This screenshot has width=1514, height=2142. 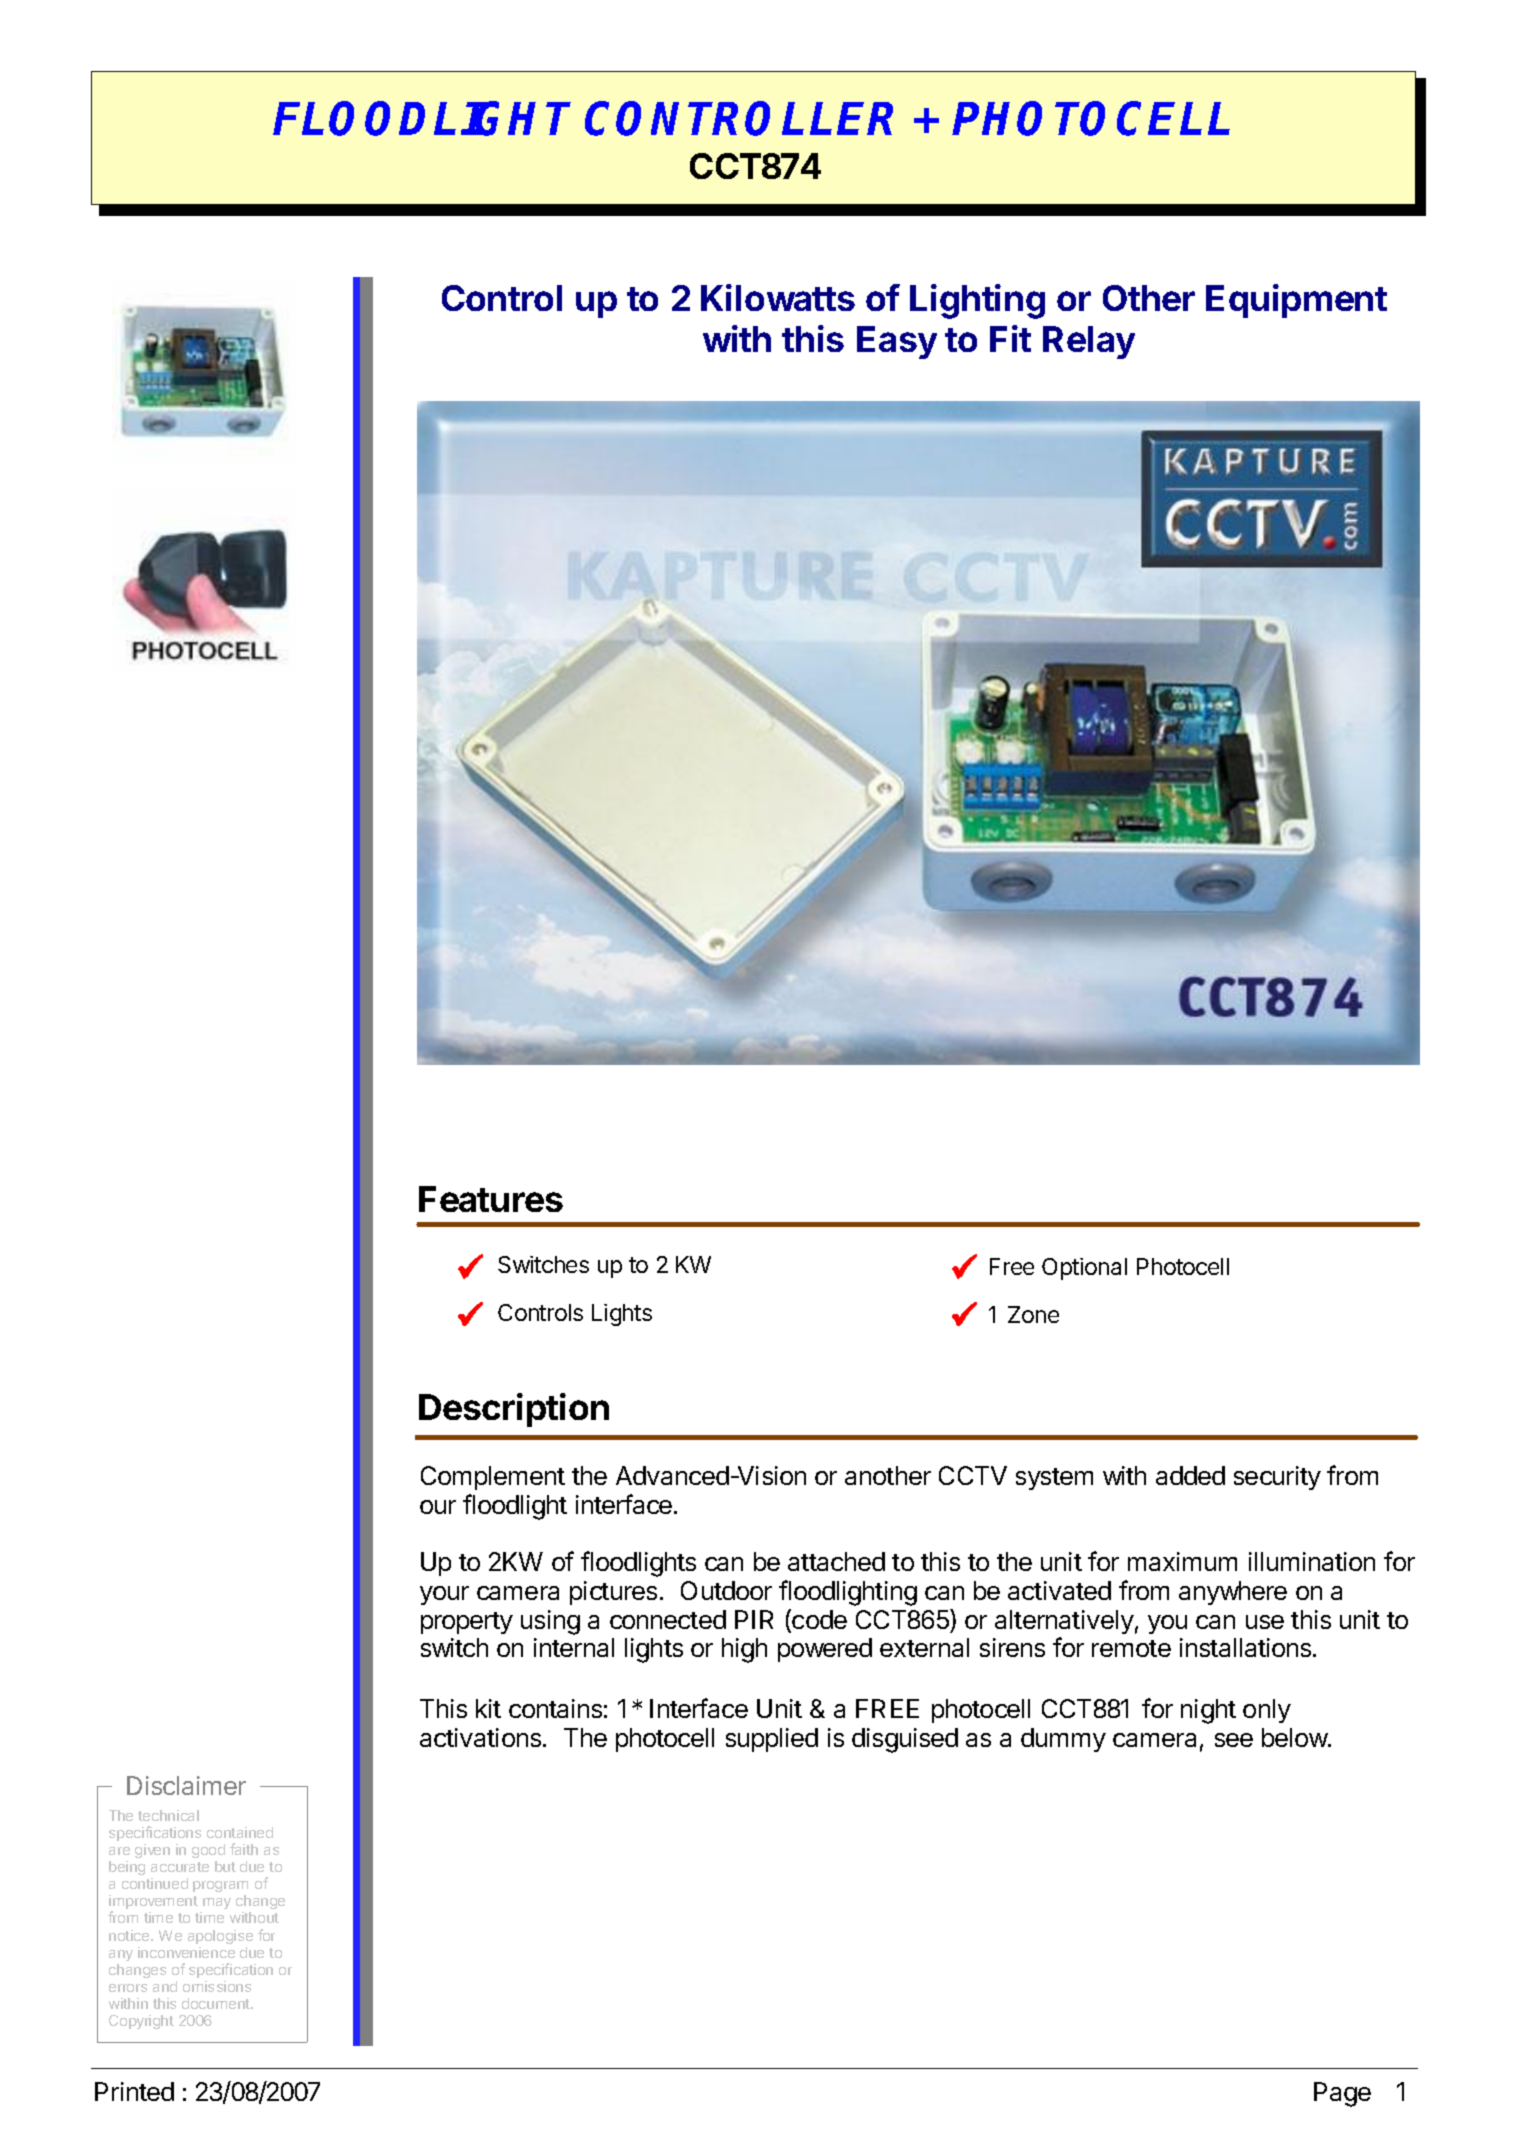 What do you see at coordinates (1296, 301) in the screenshot?
I see `Equipment` at bounding box center [1296, 301].
